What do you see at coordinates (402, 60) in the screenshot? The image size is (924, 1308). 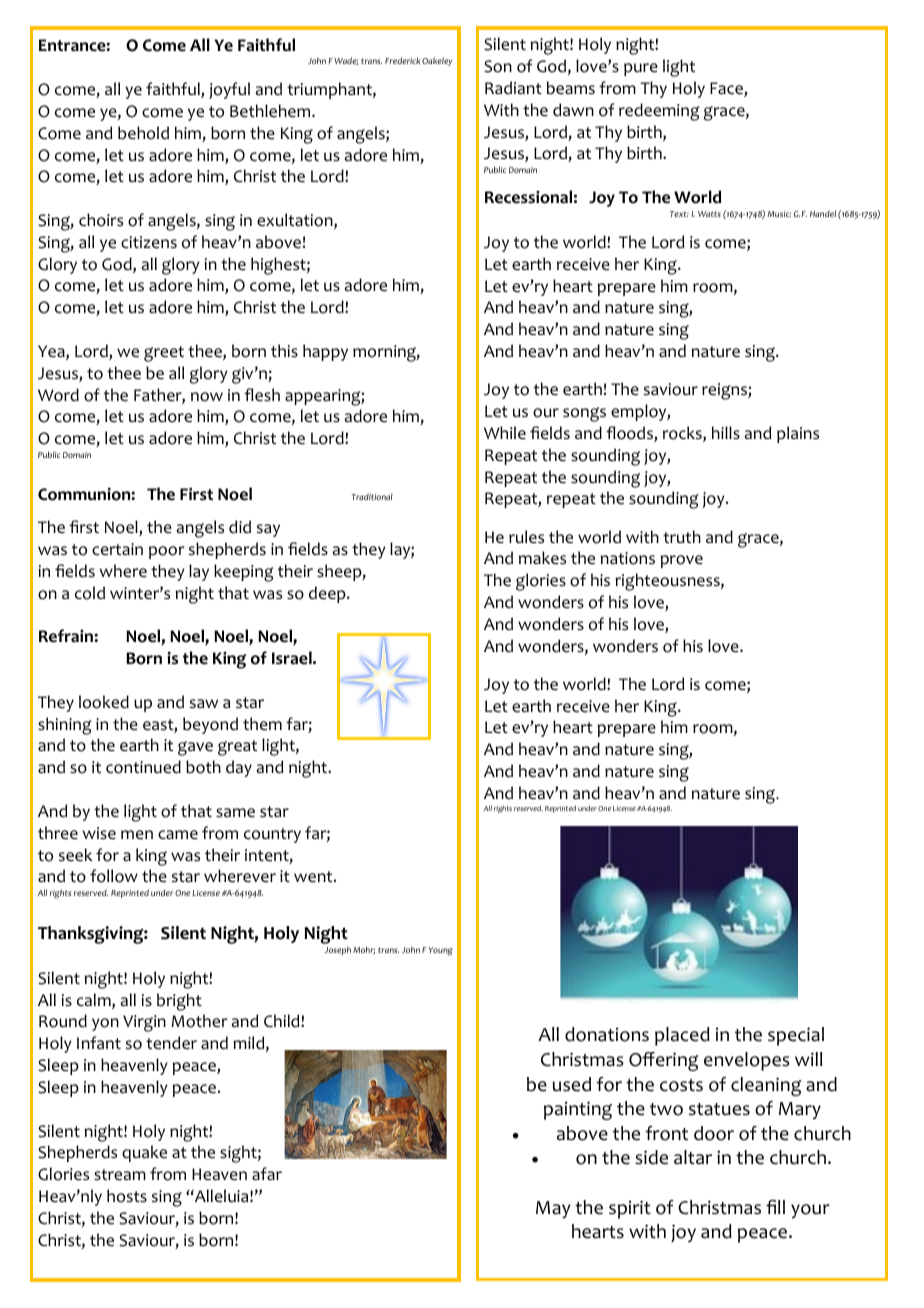 I see `Frederick` at bounding box center [402, 60].
